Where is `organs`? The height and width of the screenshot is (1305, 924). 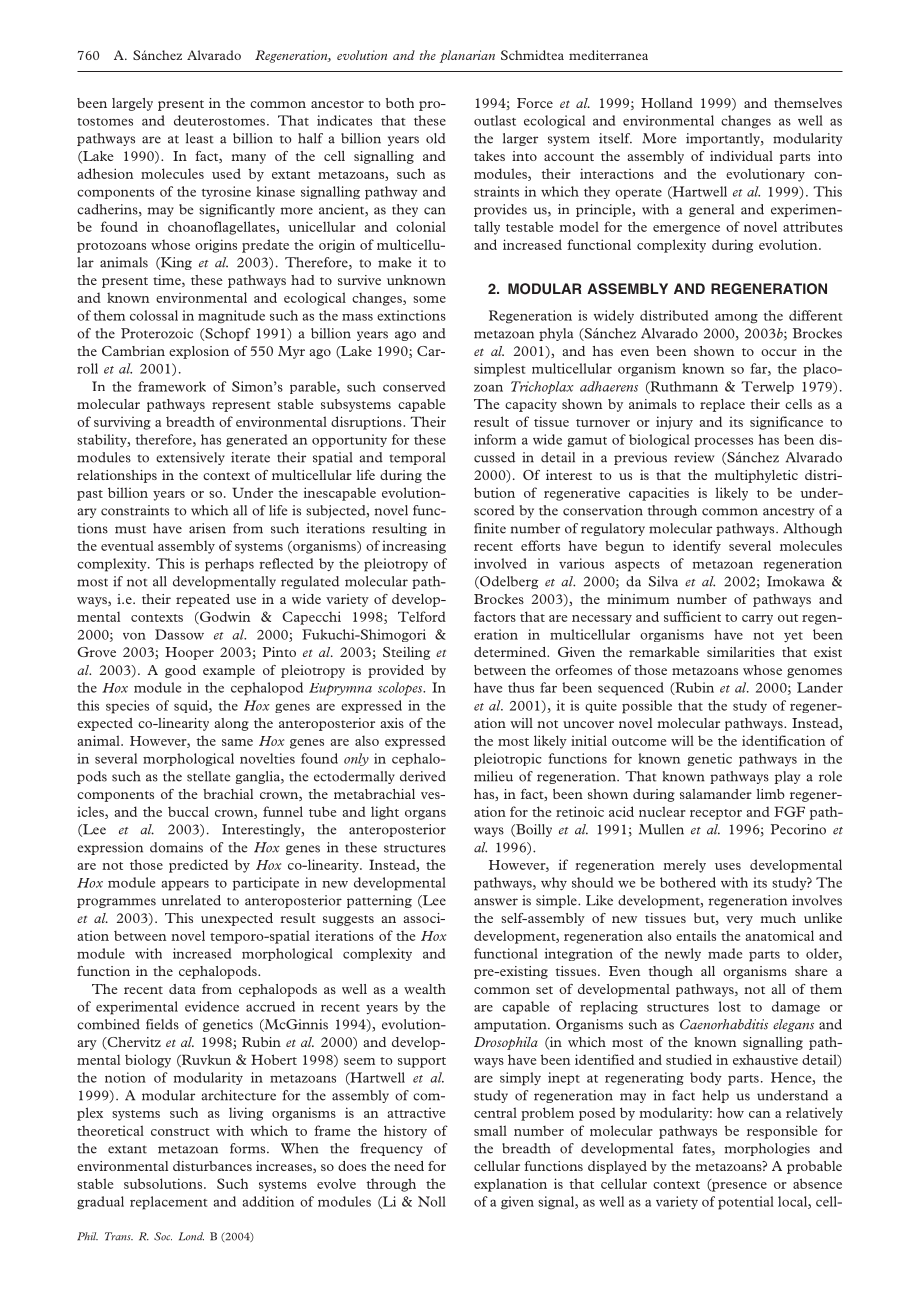
organs is located at coordinates (425, 815).
